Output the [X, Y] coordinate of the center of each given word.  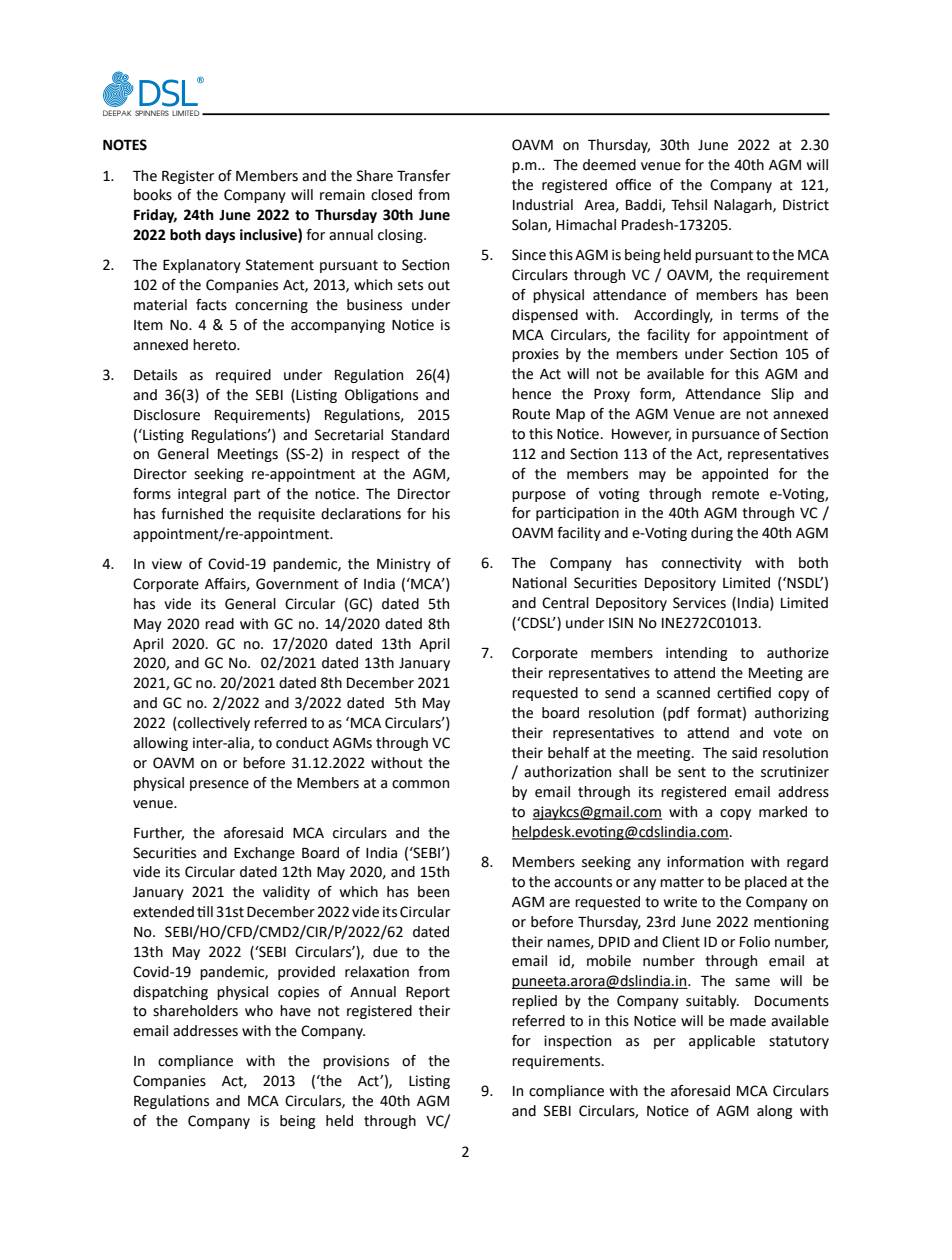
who [259, 1011]
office [633, 185]
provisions [356, 1062]
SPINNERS [152, 113]
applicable [722, 1042]
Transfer [423, 176]
